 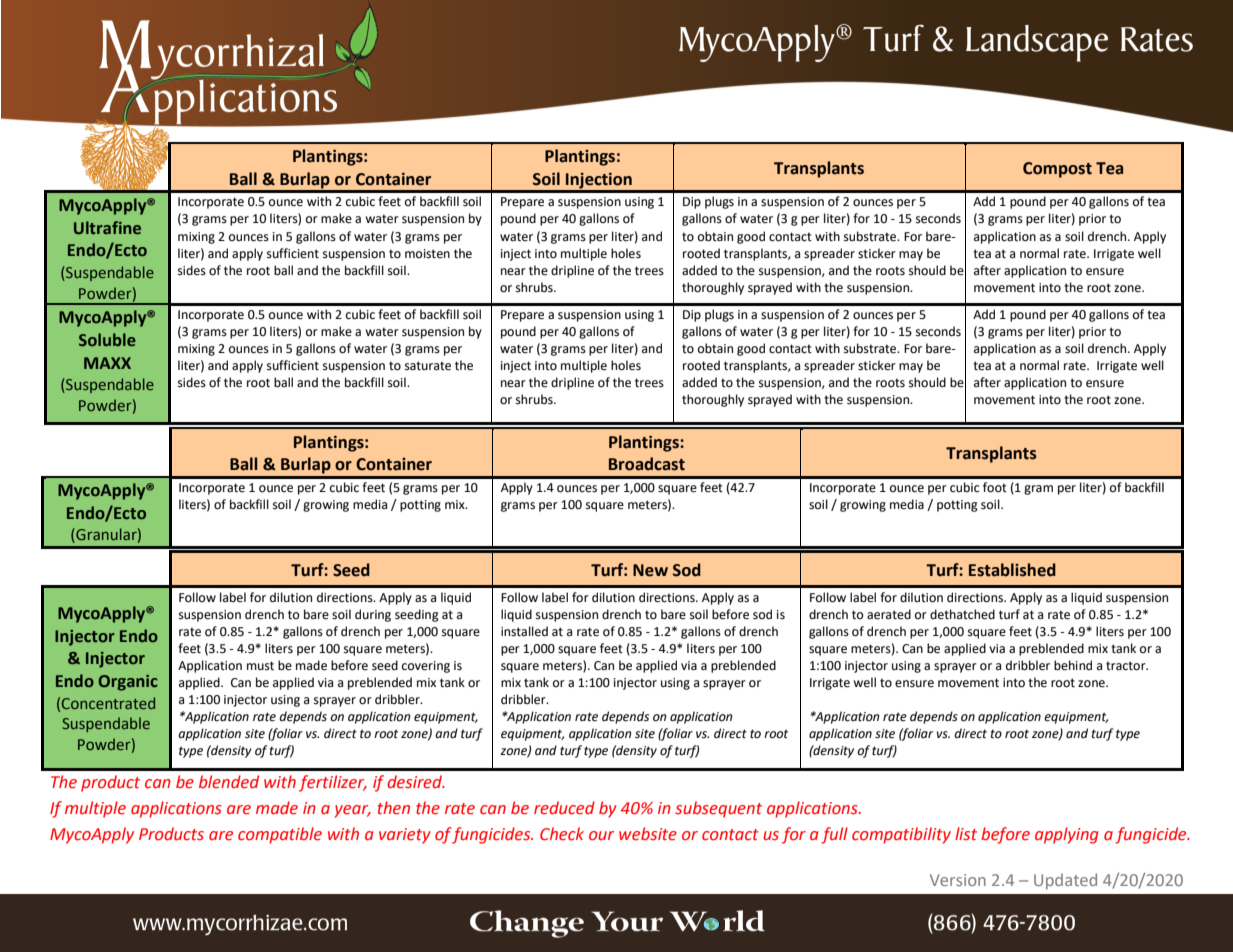 I want to click on Compost, so click(x=1057, y=170).
